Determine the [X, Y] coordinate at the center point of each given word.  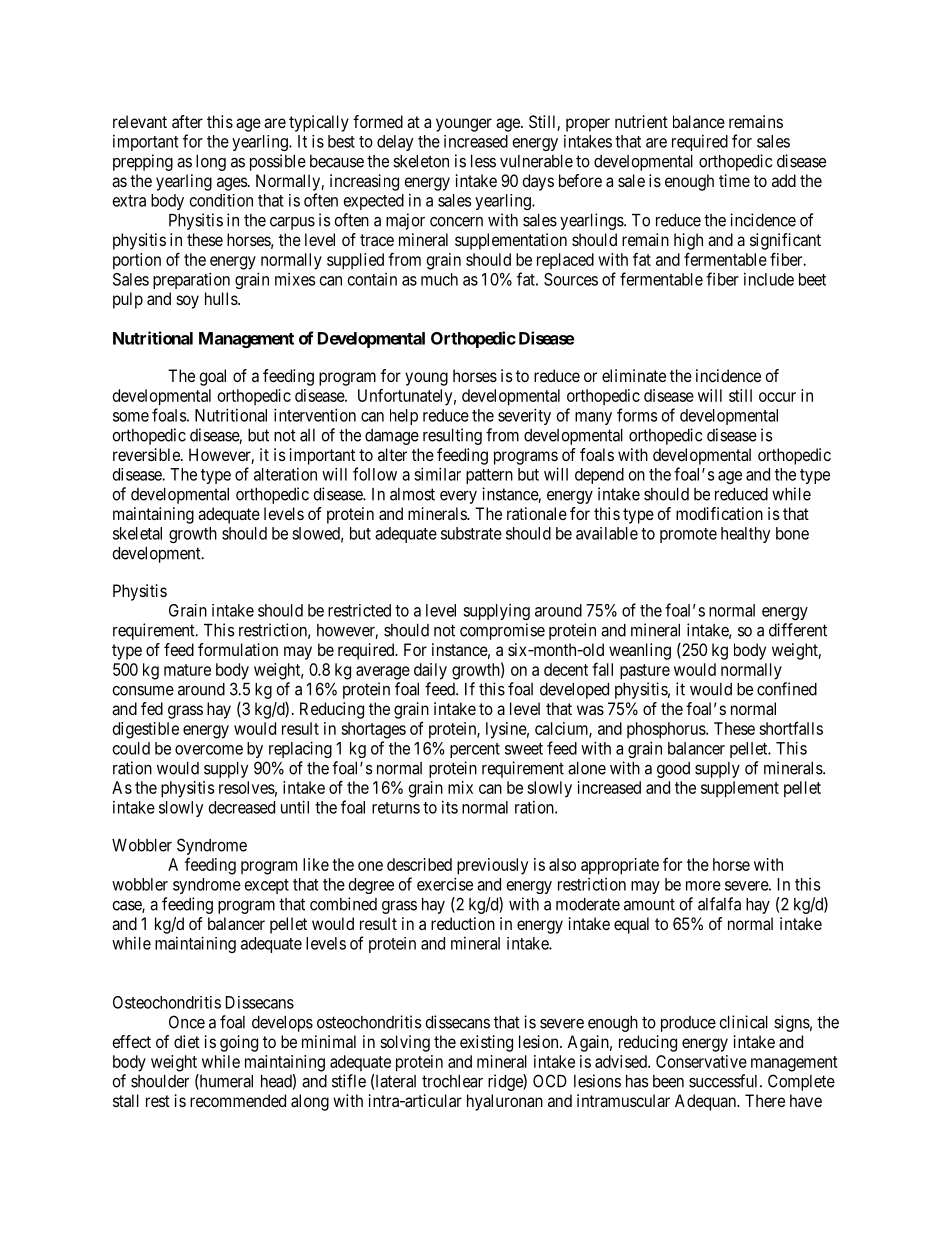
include [769, 279]
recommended [238, 1100]
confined [787, 689]
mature [187, 670]
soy [188, 302]
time [734, 180]
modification [719, 513]
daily [430, 671]
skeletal [137, 533]
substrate [471, 533]
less [483, 161]
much [439, 279]
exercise [445, 884]
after [187, 121]
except [267, 886]
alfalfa [719, 904]
